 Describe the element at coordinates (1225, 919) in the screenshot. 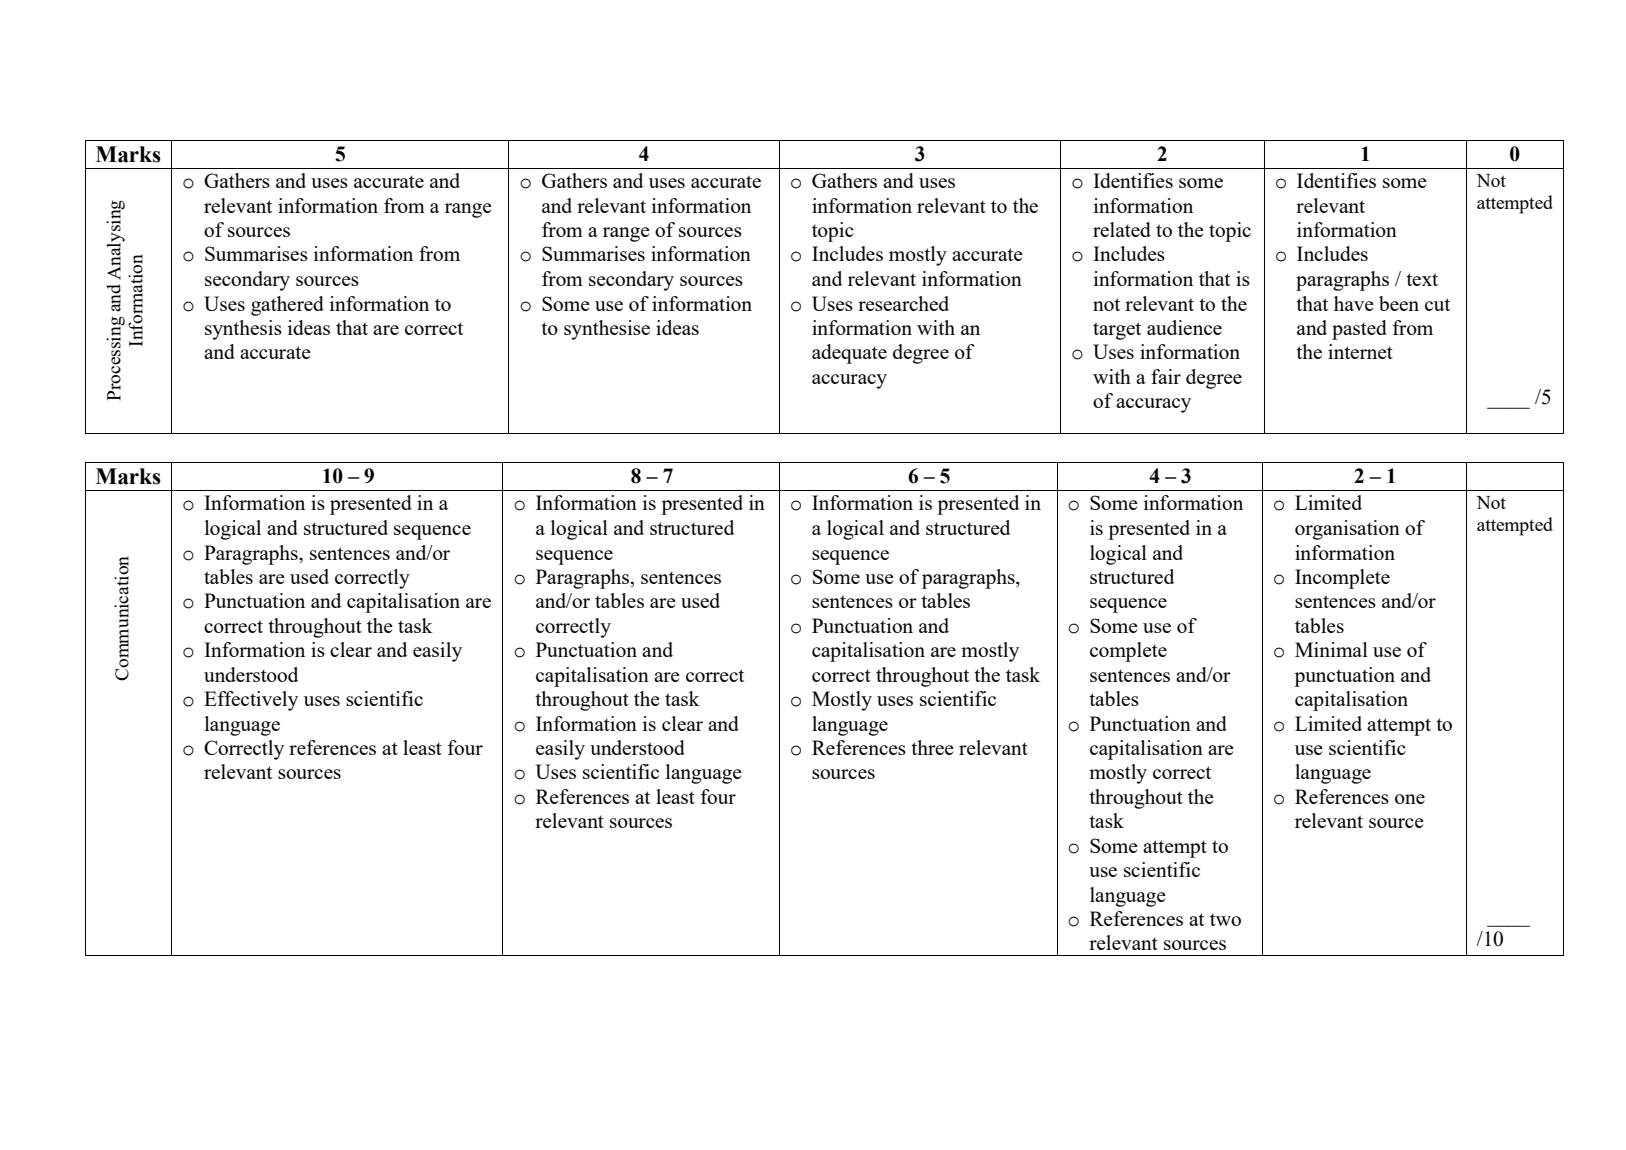

I see `two` at that location.
